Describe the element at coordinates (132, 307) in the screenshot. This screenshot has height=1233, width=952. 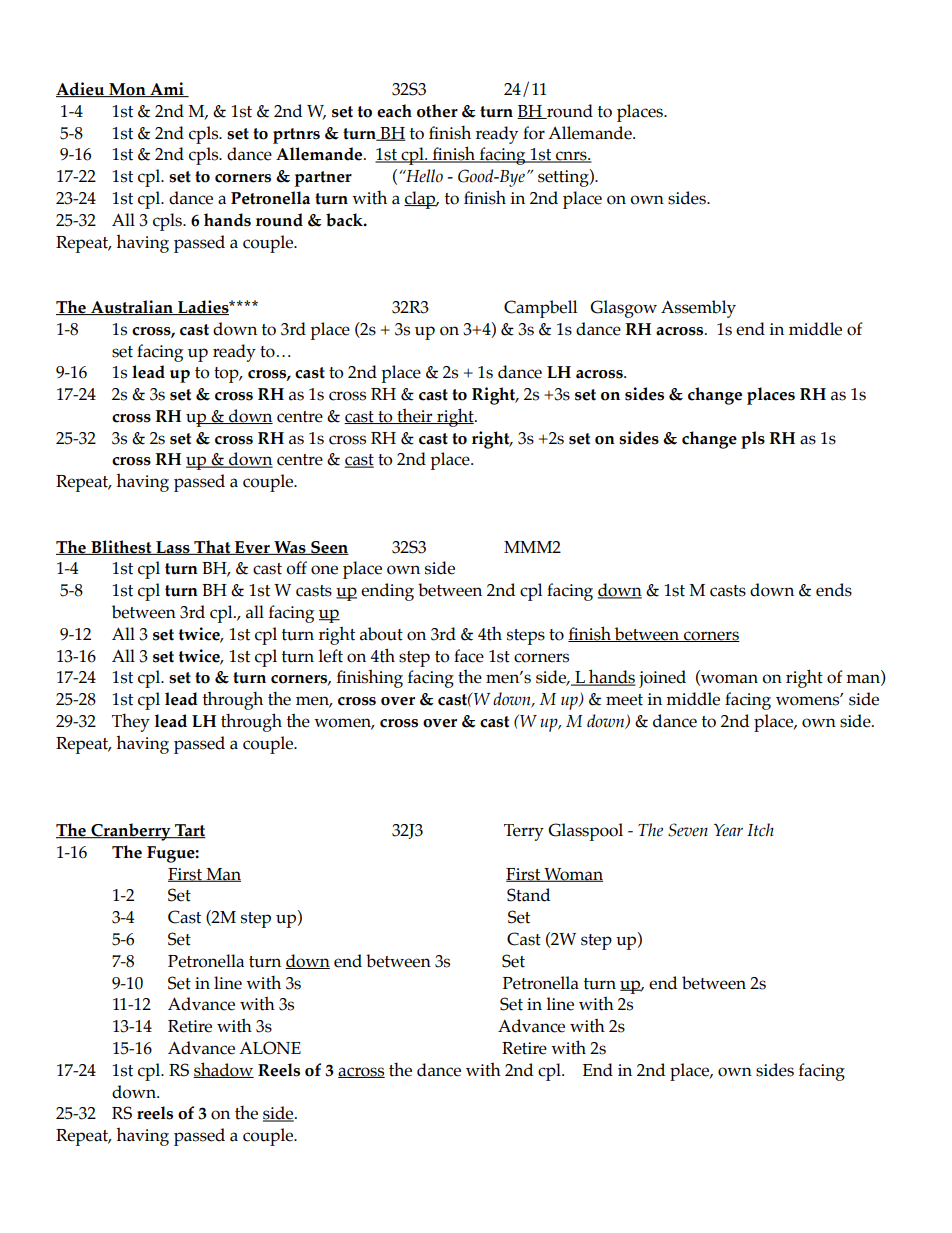
I see `Australian` at that location.
